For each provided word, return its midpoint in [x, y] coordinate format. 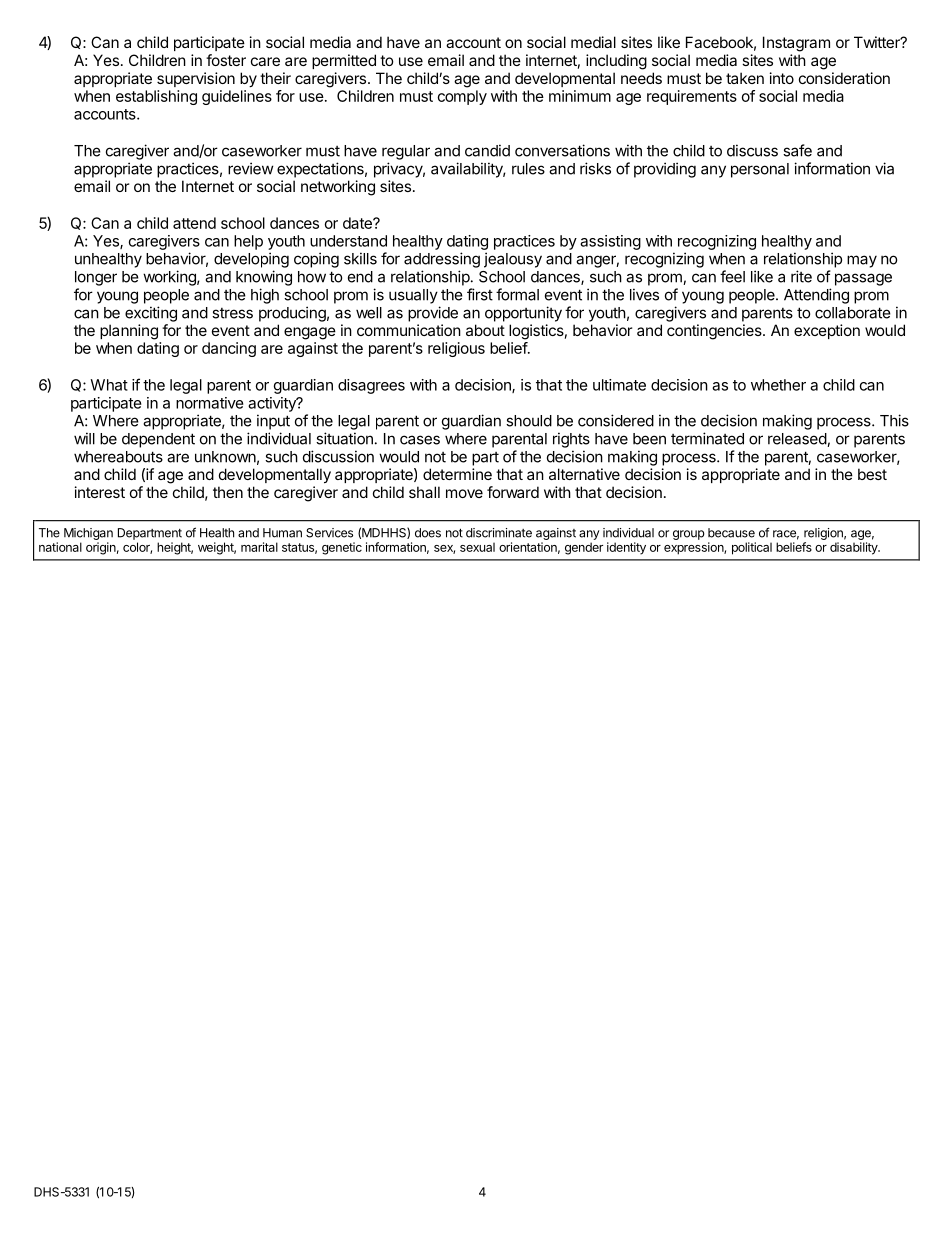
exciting [151, 314]
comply [462, 97]
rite [801, 276]
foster [226, 60]
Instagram [796, 44]
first [480, 294]
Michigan [88, 534]
